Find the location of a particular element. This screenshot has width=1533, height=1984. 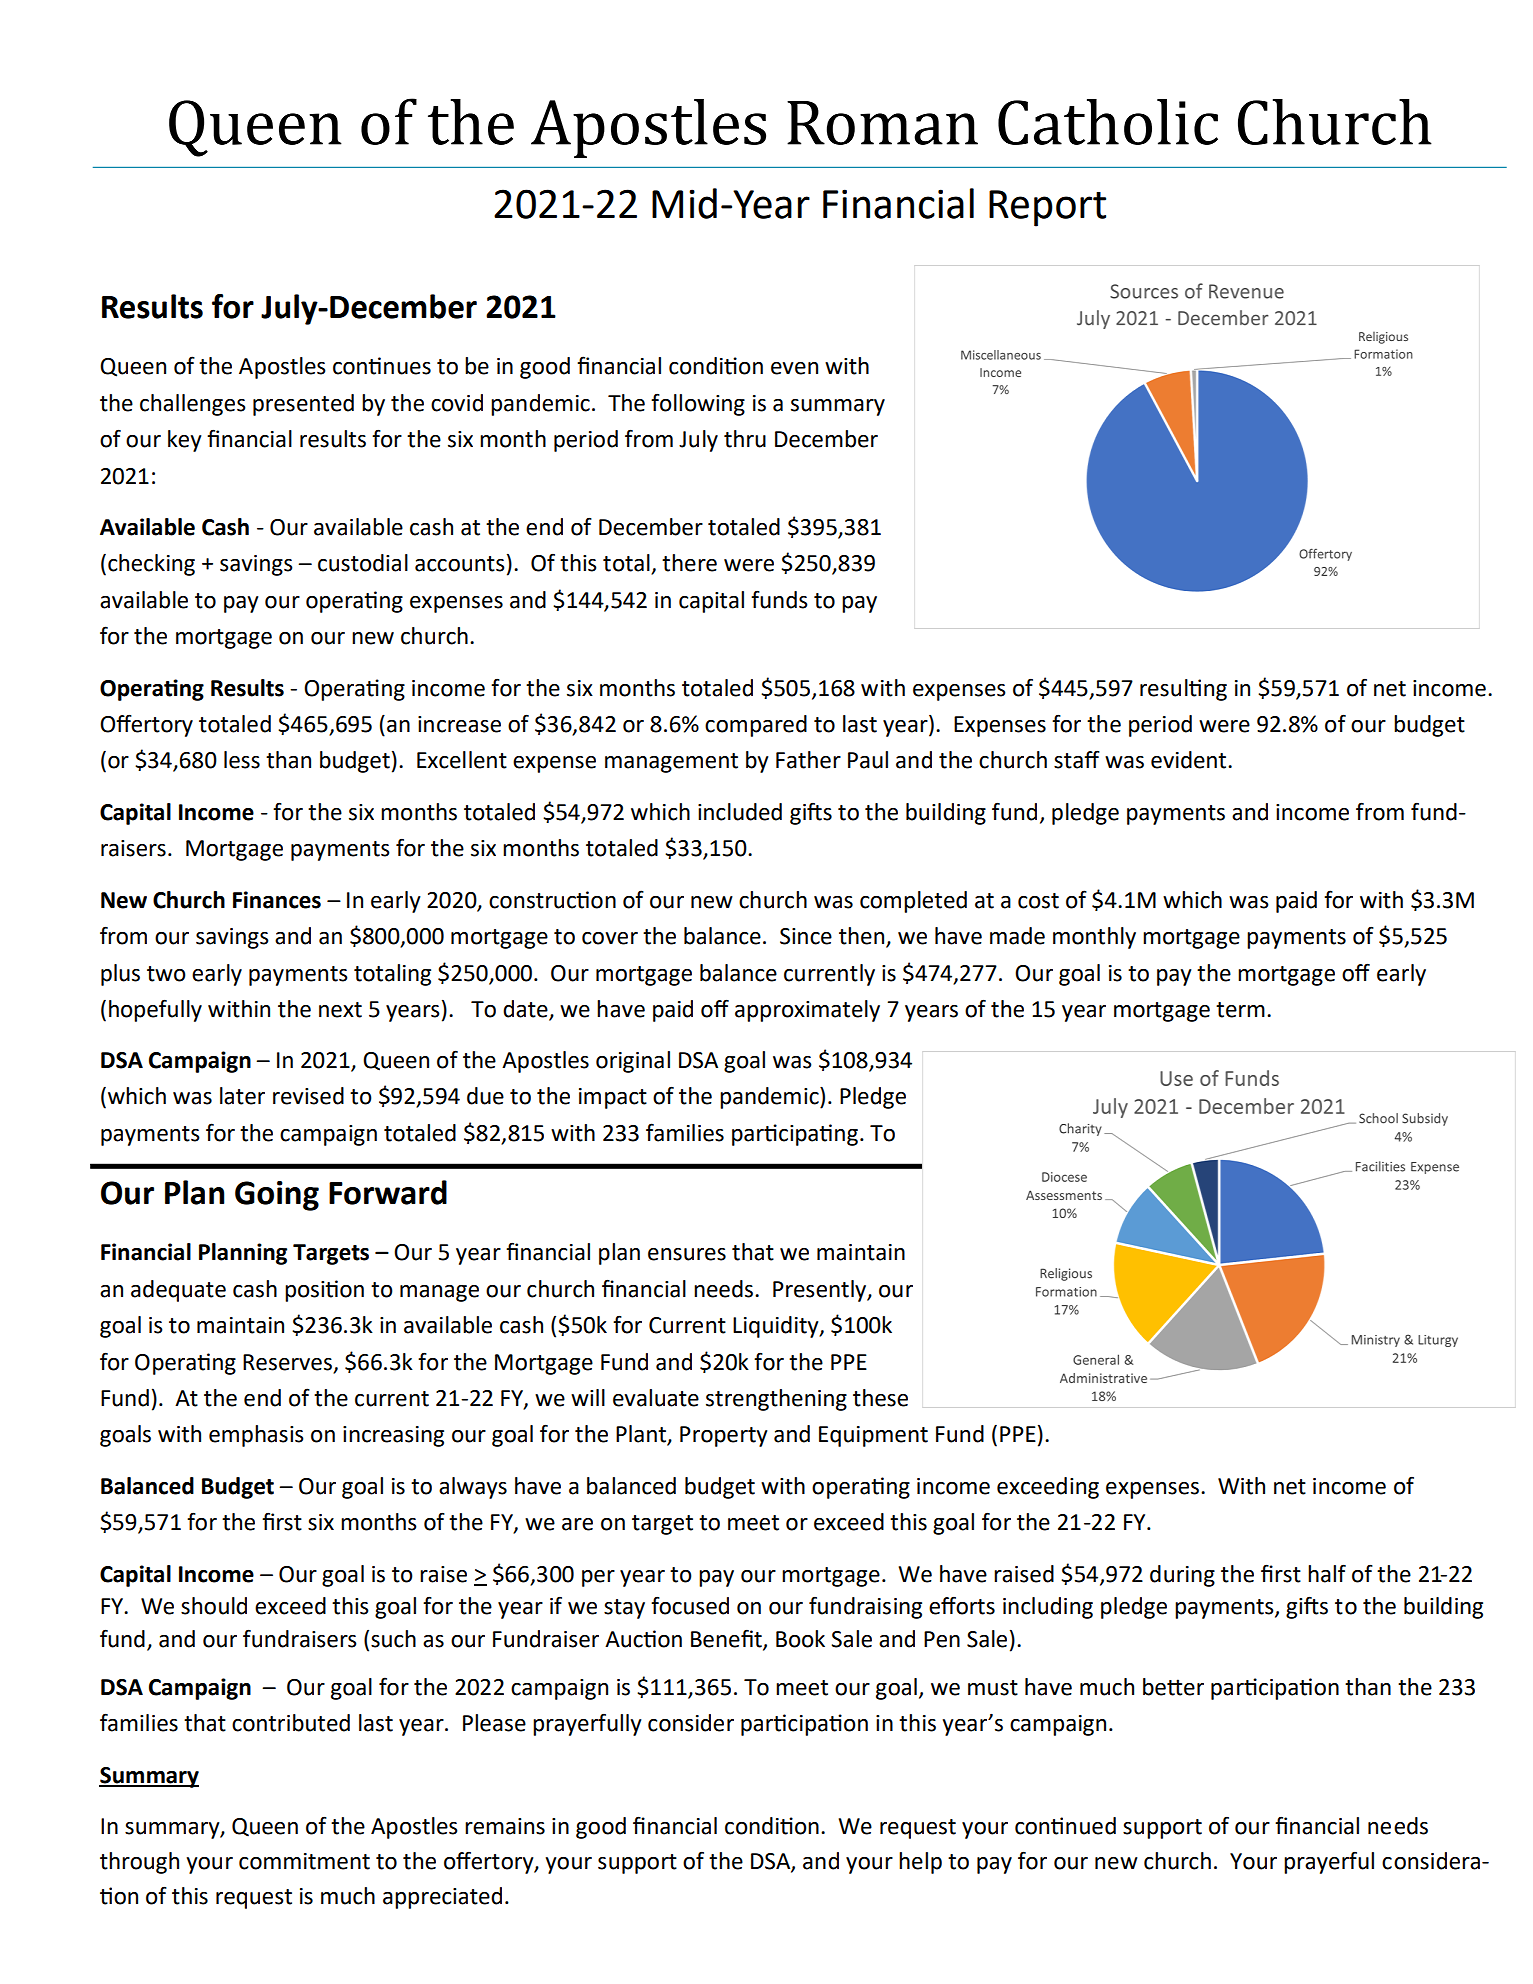

these is located at coordinates (880, 1398).
